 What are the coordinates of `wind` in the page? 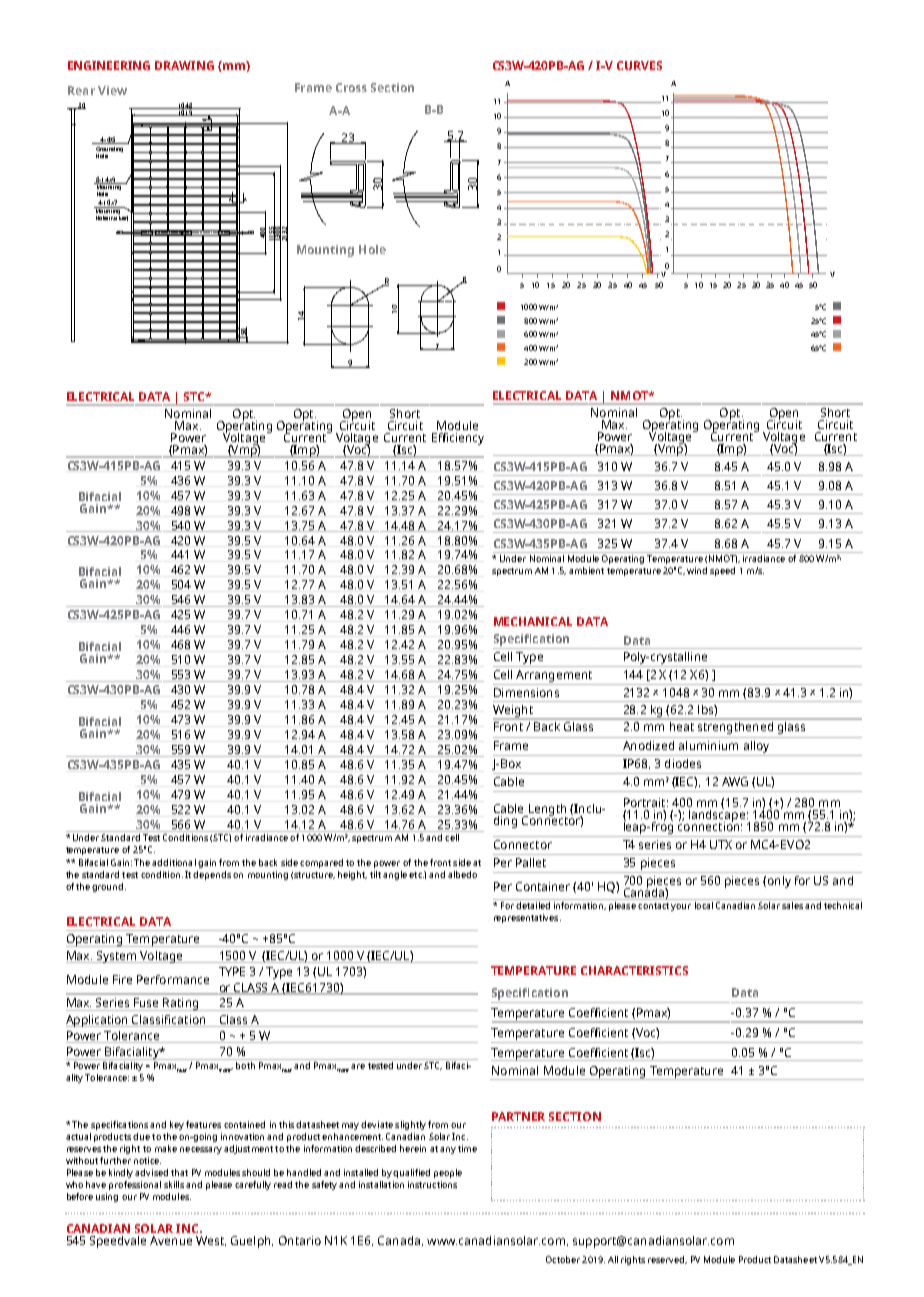 It's located at (697, 570).
